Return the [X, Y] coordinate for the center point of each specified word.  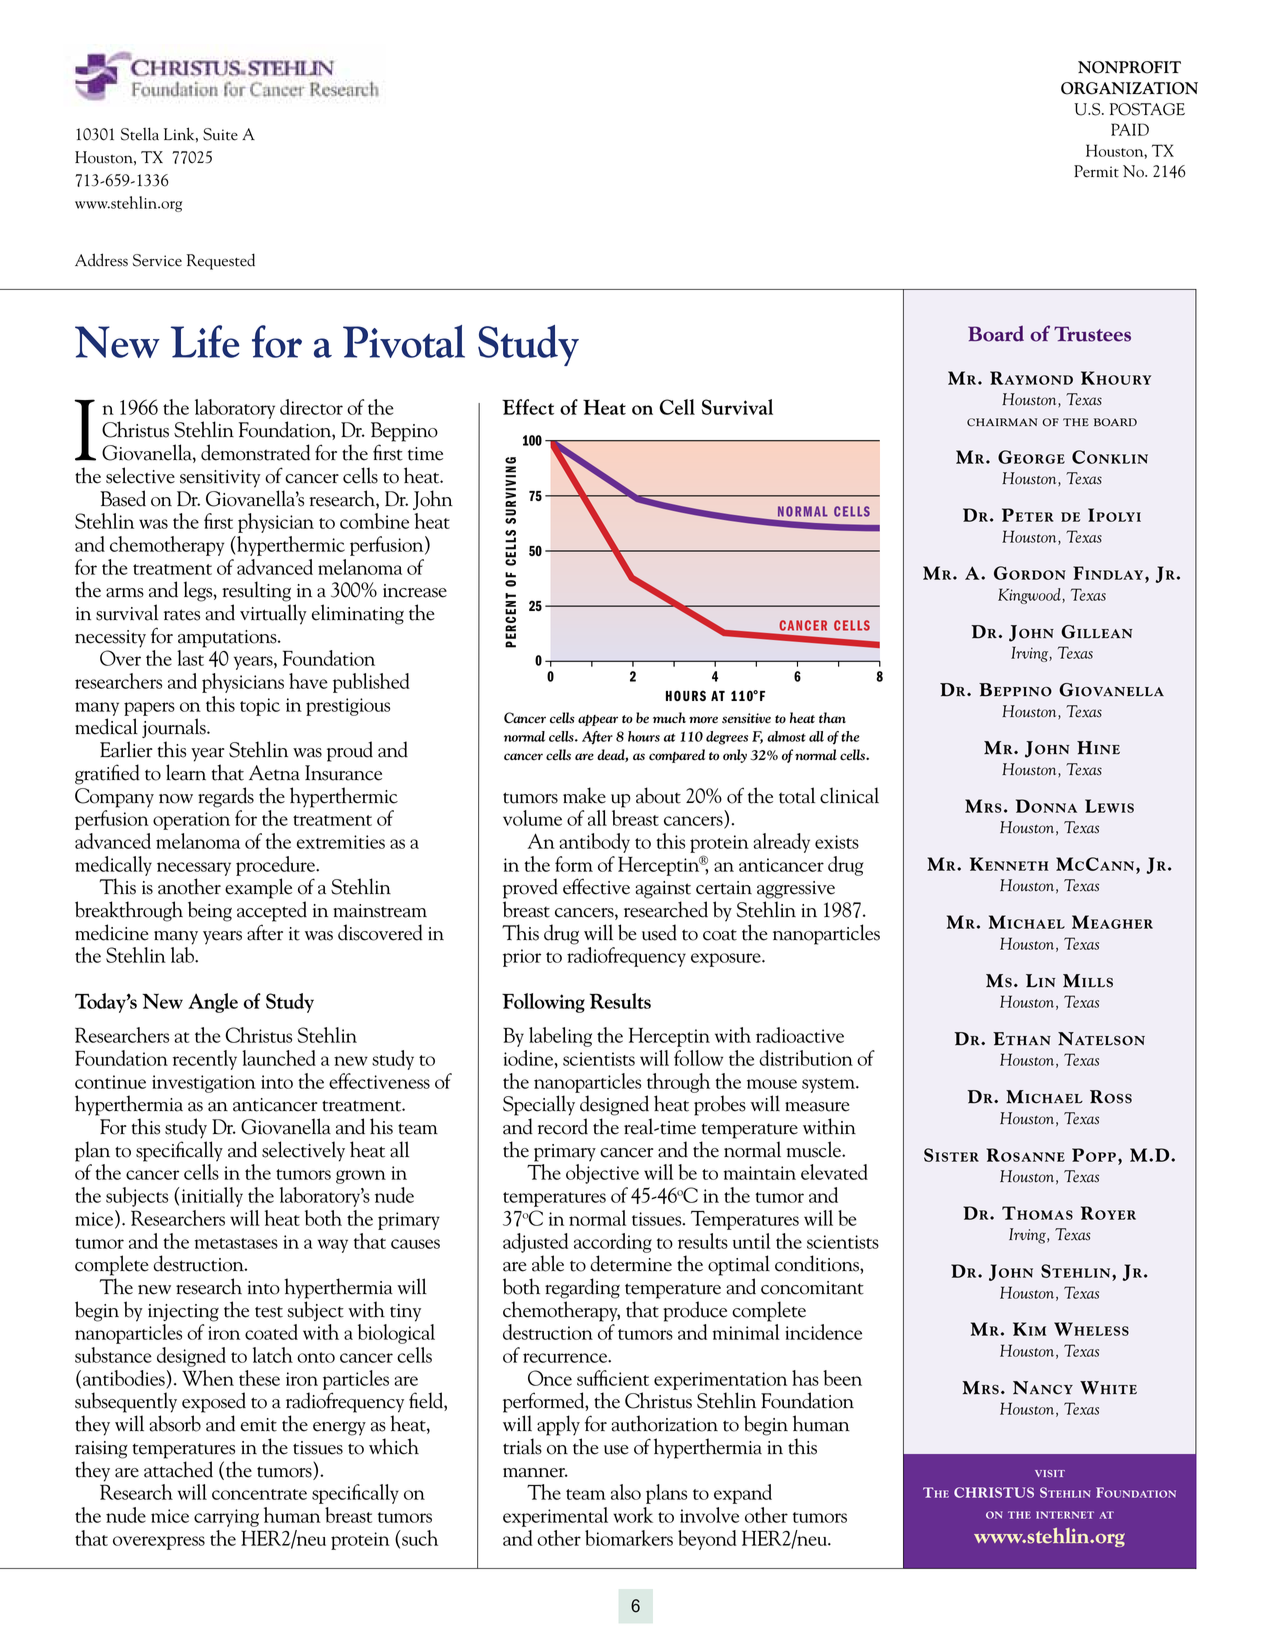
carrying [226, 1518]
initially [211, 1197]
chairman [1002, 422]
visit [1050, 1473]
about [658, 795]
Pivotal [404, 341]
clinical [849, 795]
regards [226, 797]
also [626, 1492]
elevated [834, 1172]
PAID [1130, 129]
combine [374, 521]
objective [602, 1174]
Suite [220, 134]
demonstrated [255, 452]
